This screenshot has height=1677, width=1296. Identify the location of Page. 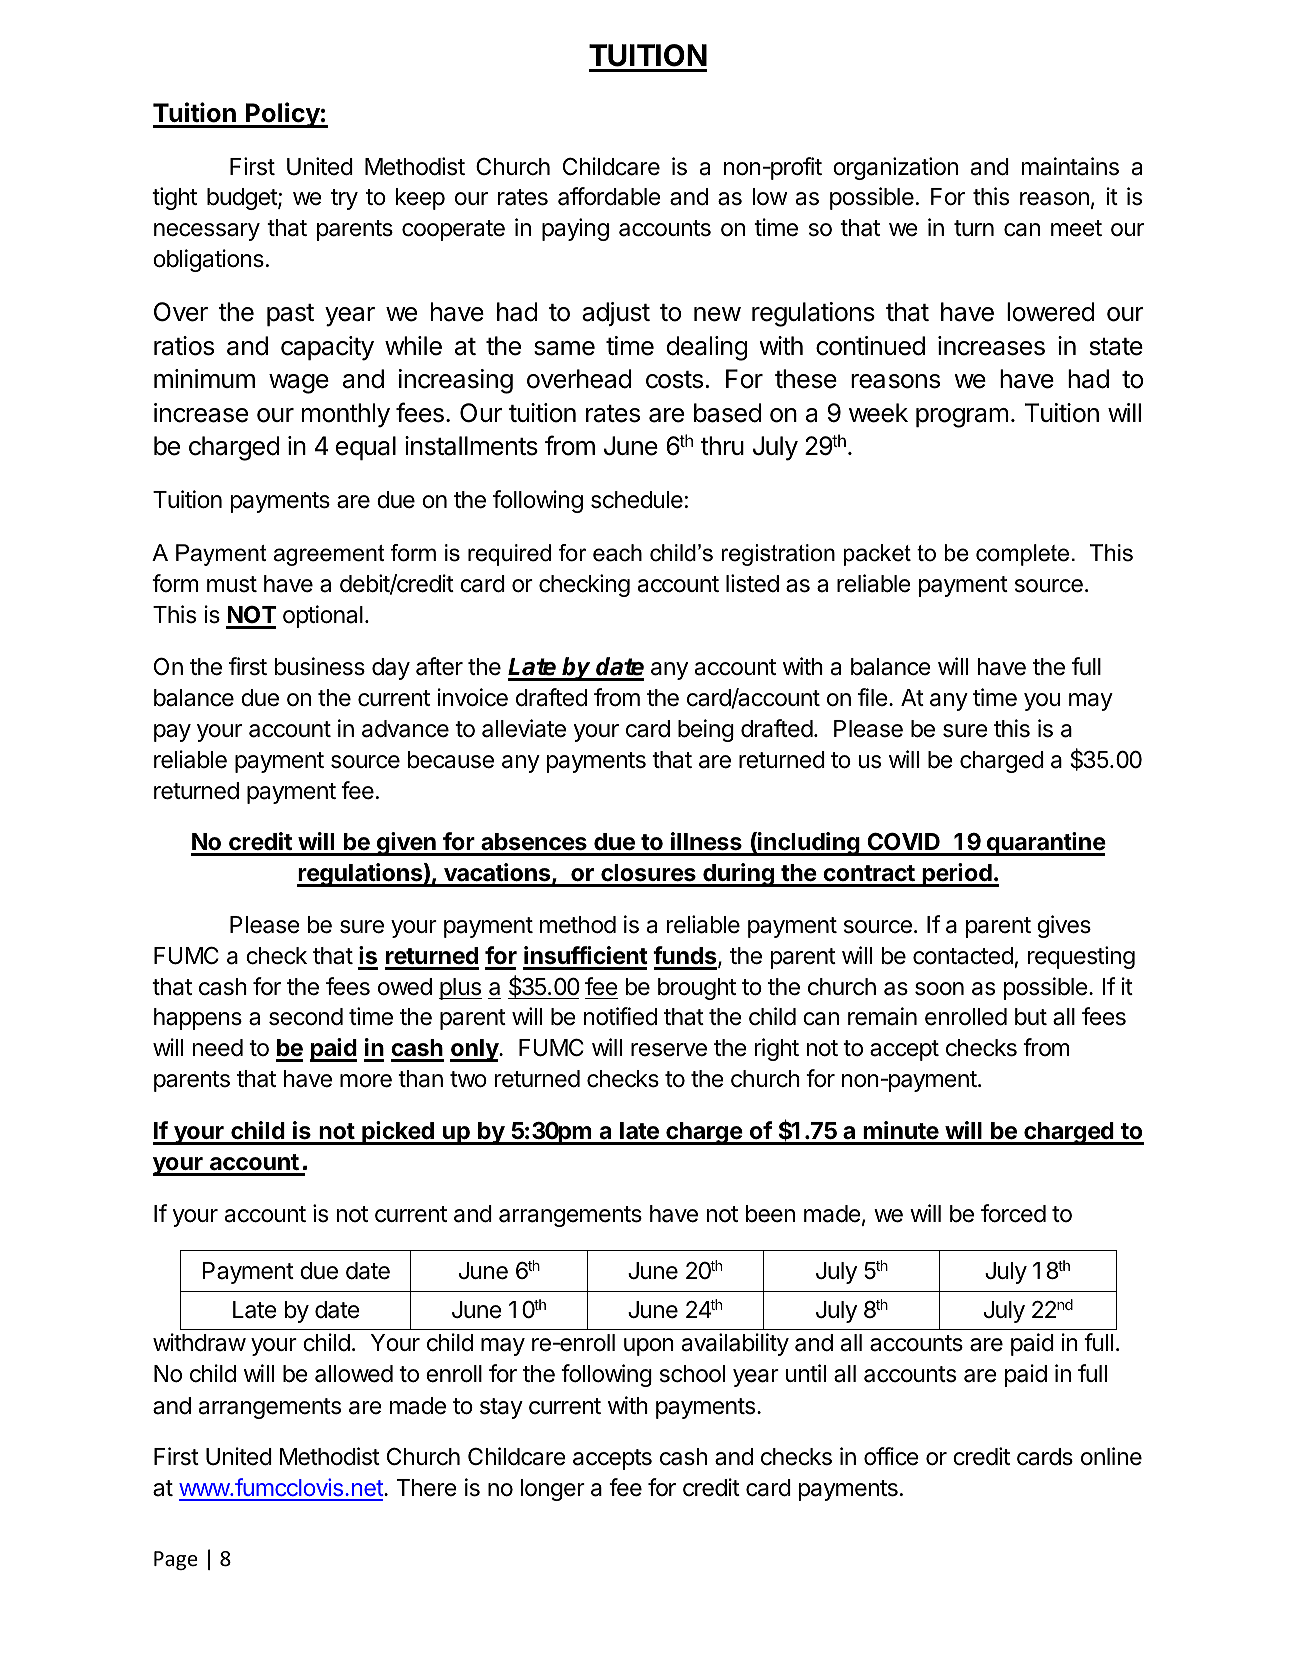
(176, 1560).
